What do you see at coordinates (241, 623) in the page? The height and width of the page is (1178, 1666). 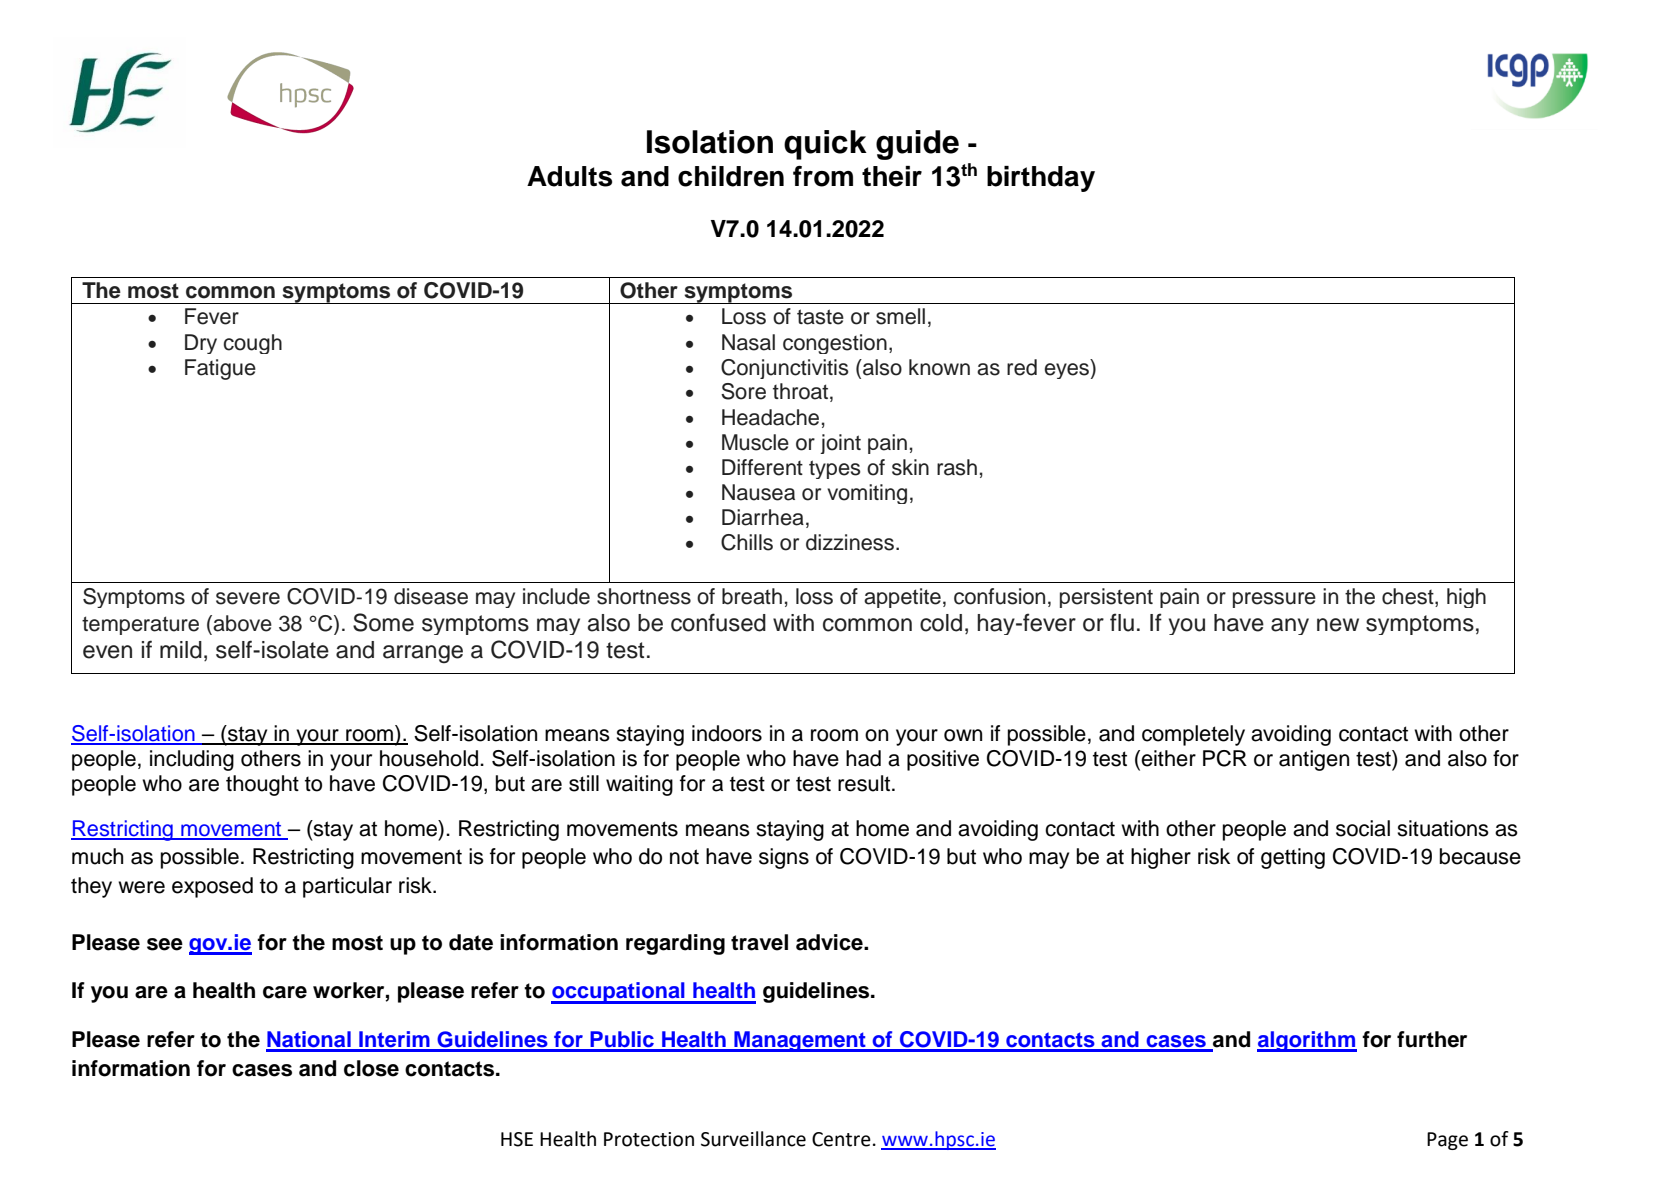 I see `above` at bounding box center [241, 623].
